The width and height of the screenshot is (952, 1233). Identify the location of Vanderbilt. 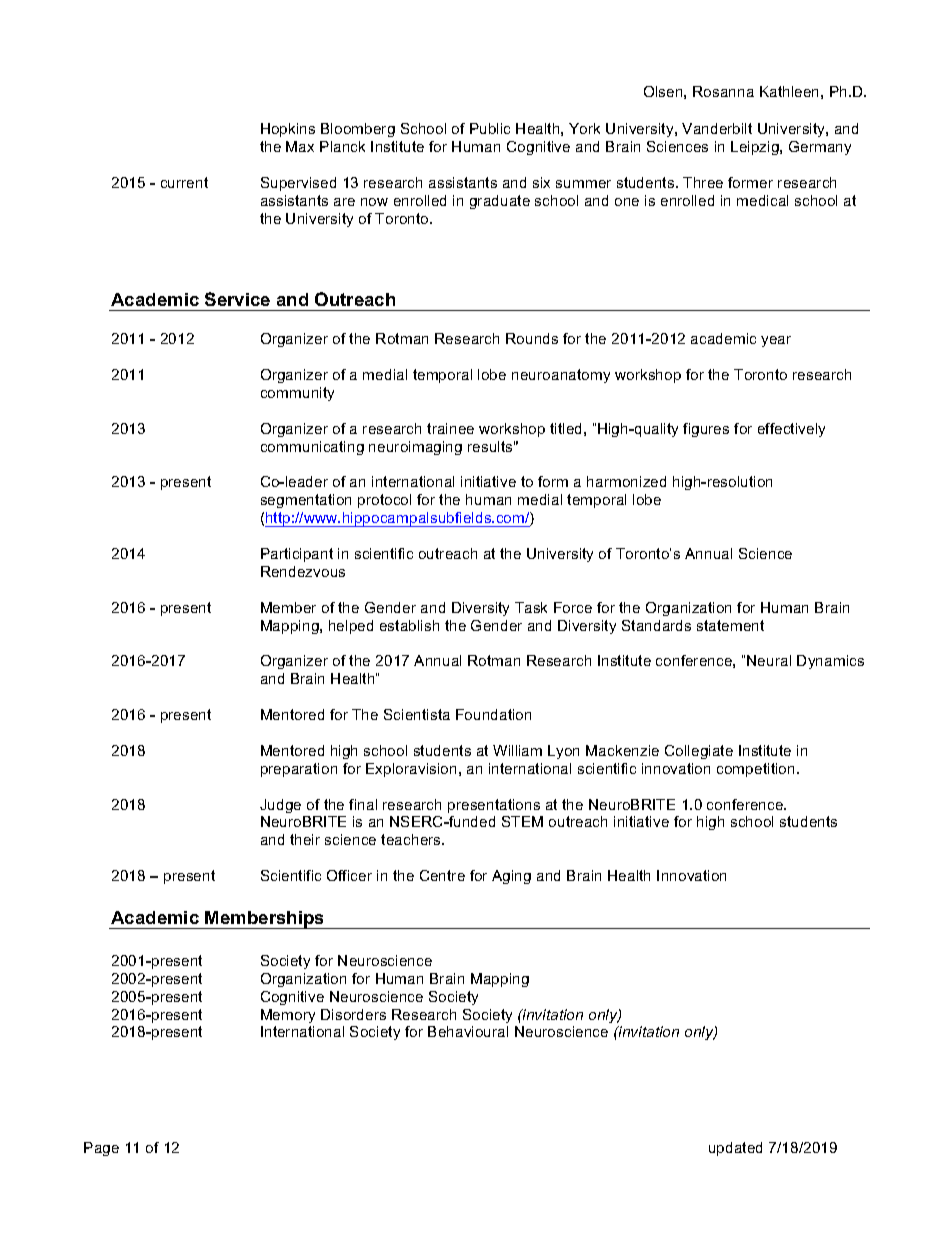
(717, 128).
